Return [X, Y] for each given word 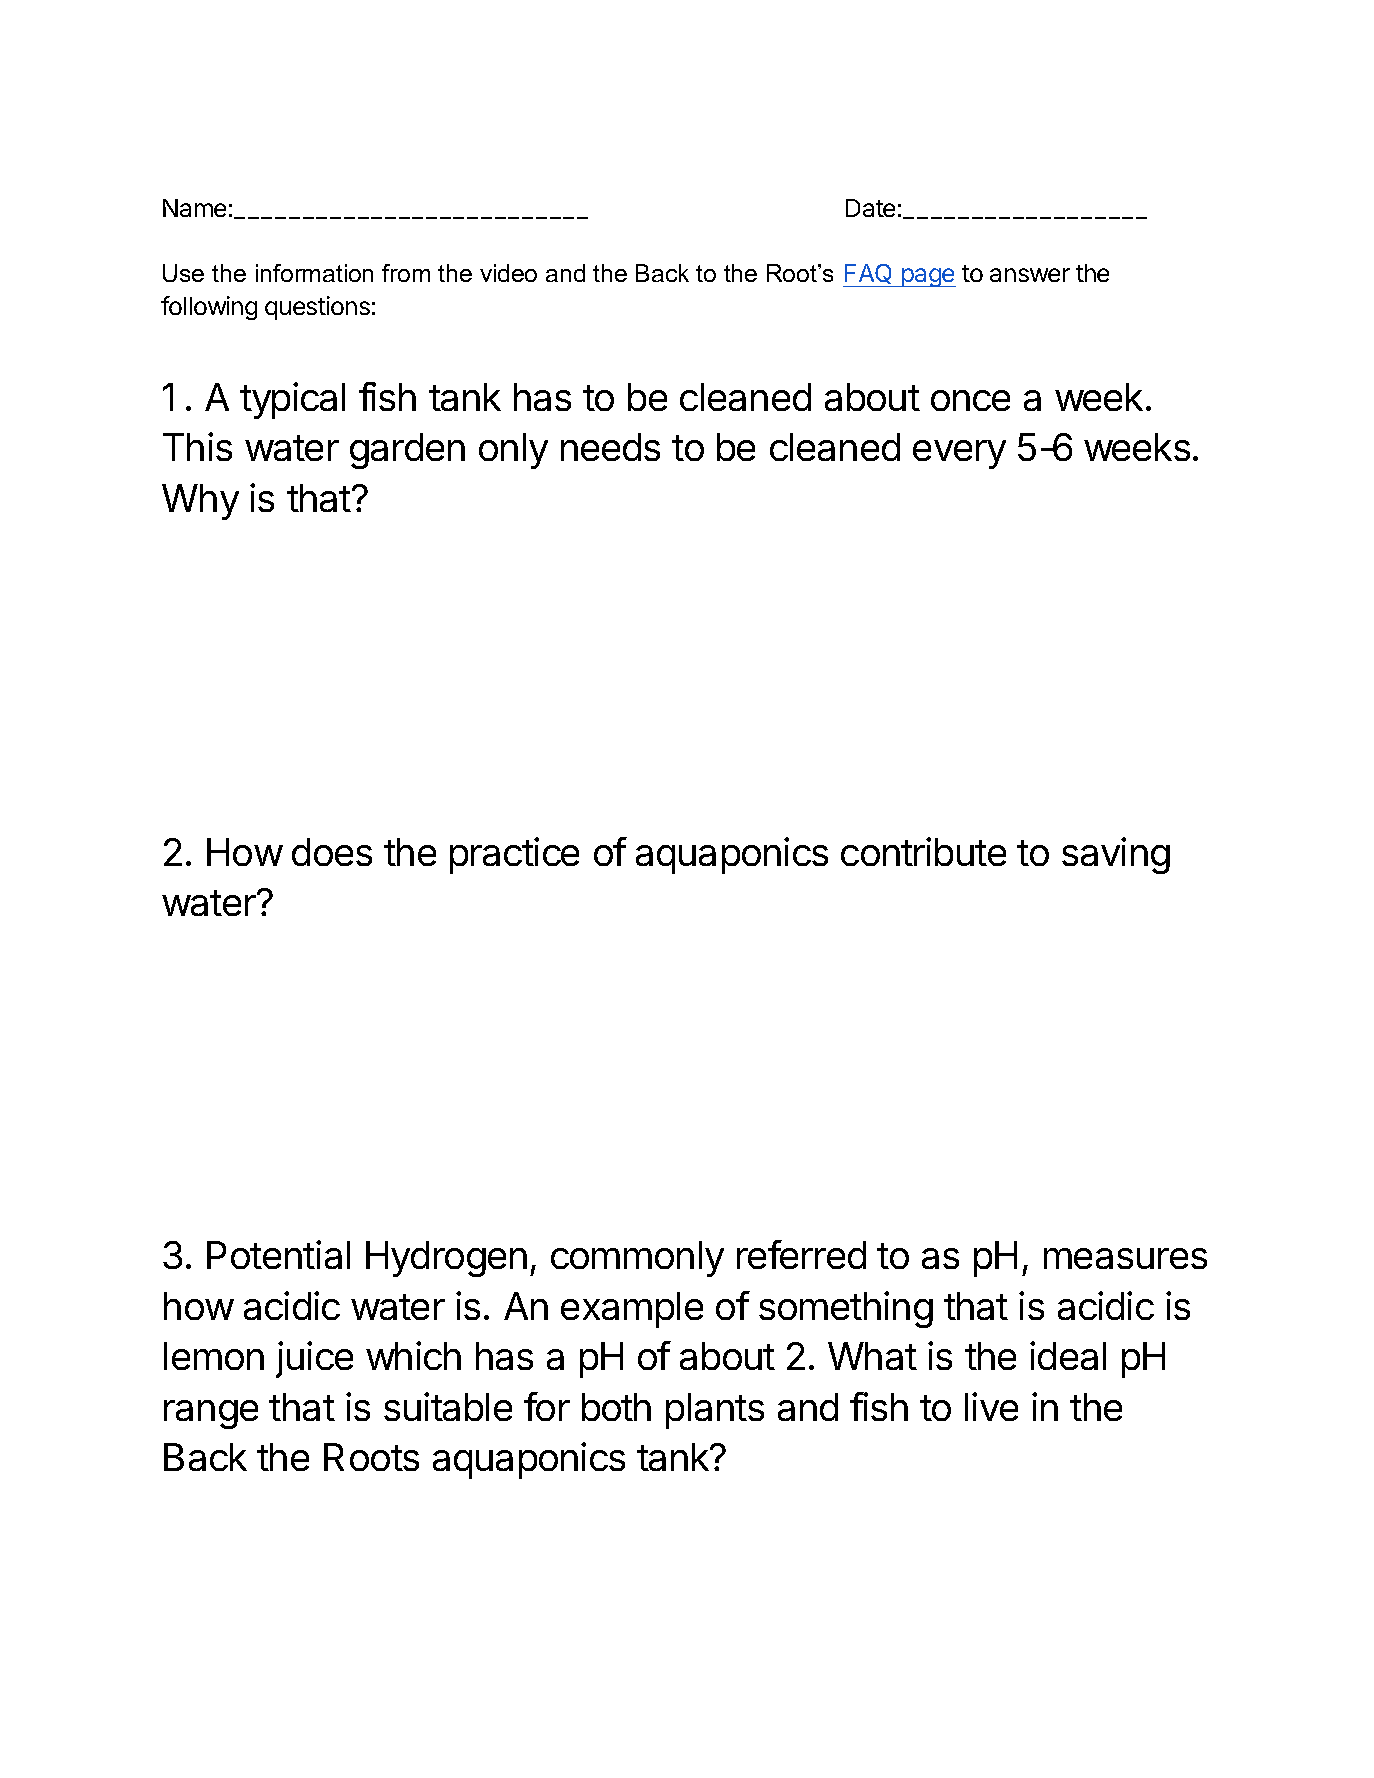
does [332, 852]
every [959, 454]
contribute [923, 851]
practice [514, 855]
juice [314, 1359]
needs [610, 447]
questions [317, 308]
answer [1030, 275]
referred [801, 1254]
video [508, 273]
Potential [278, 1254]
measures [1125, 1258]
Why [200, 502]
